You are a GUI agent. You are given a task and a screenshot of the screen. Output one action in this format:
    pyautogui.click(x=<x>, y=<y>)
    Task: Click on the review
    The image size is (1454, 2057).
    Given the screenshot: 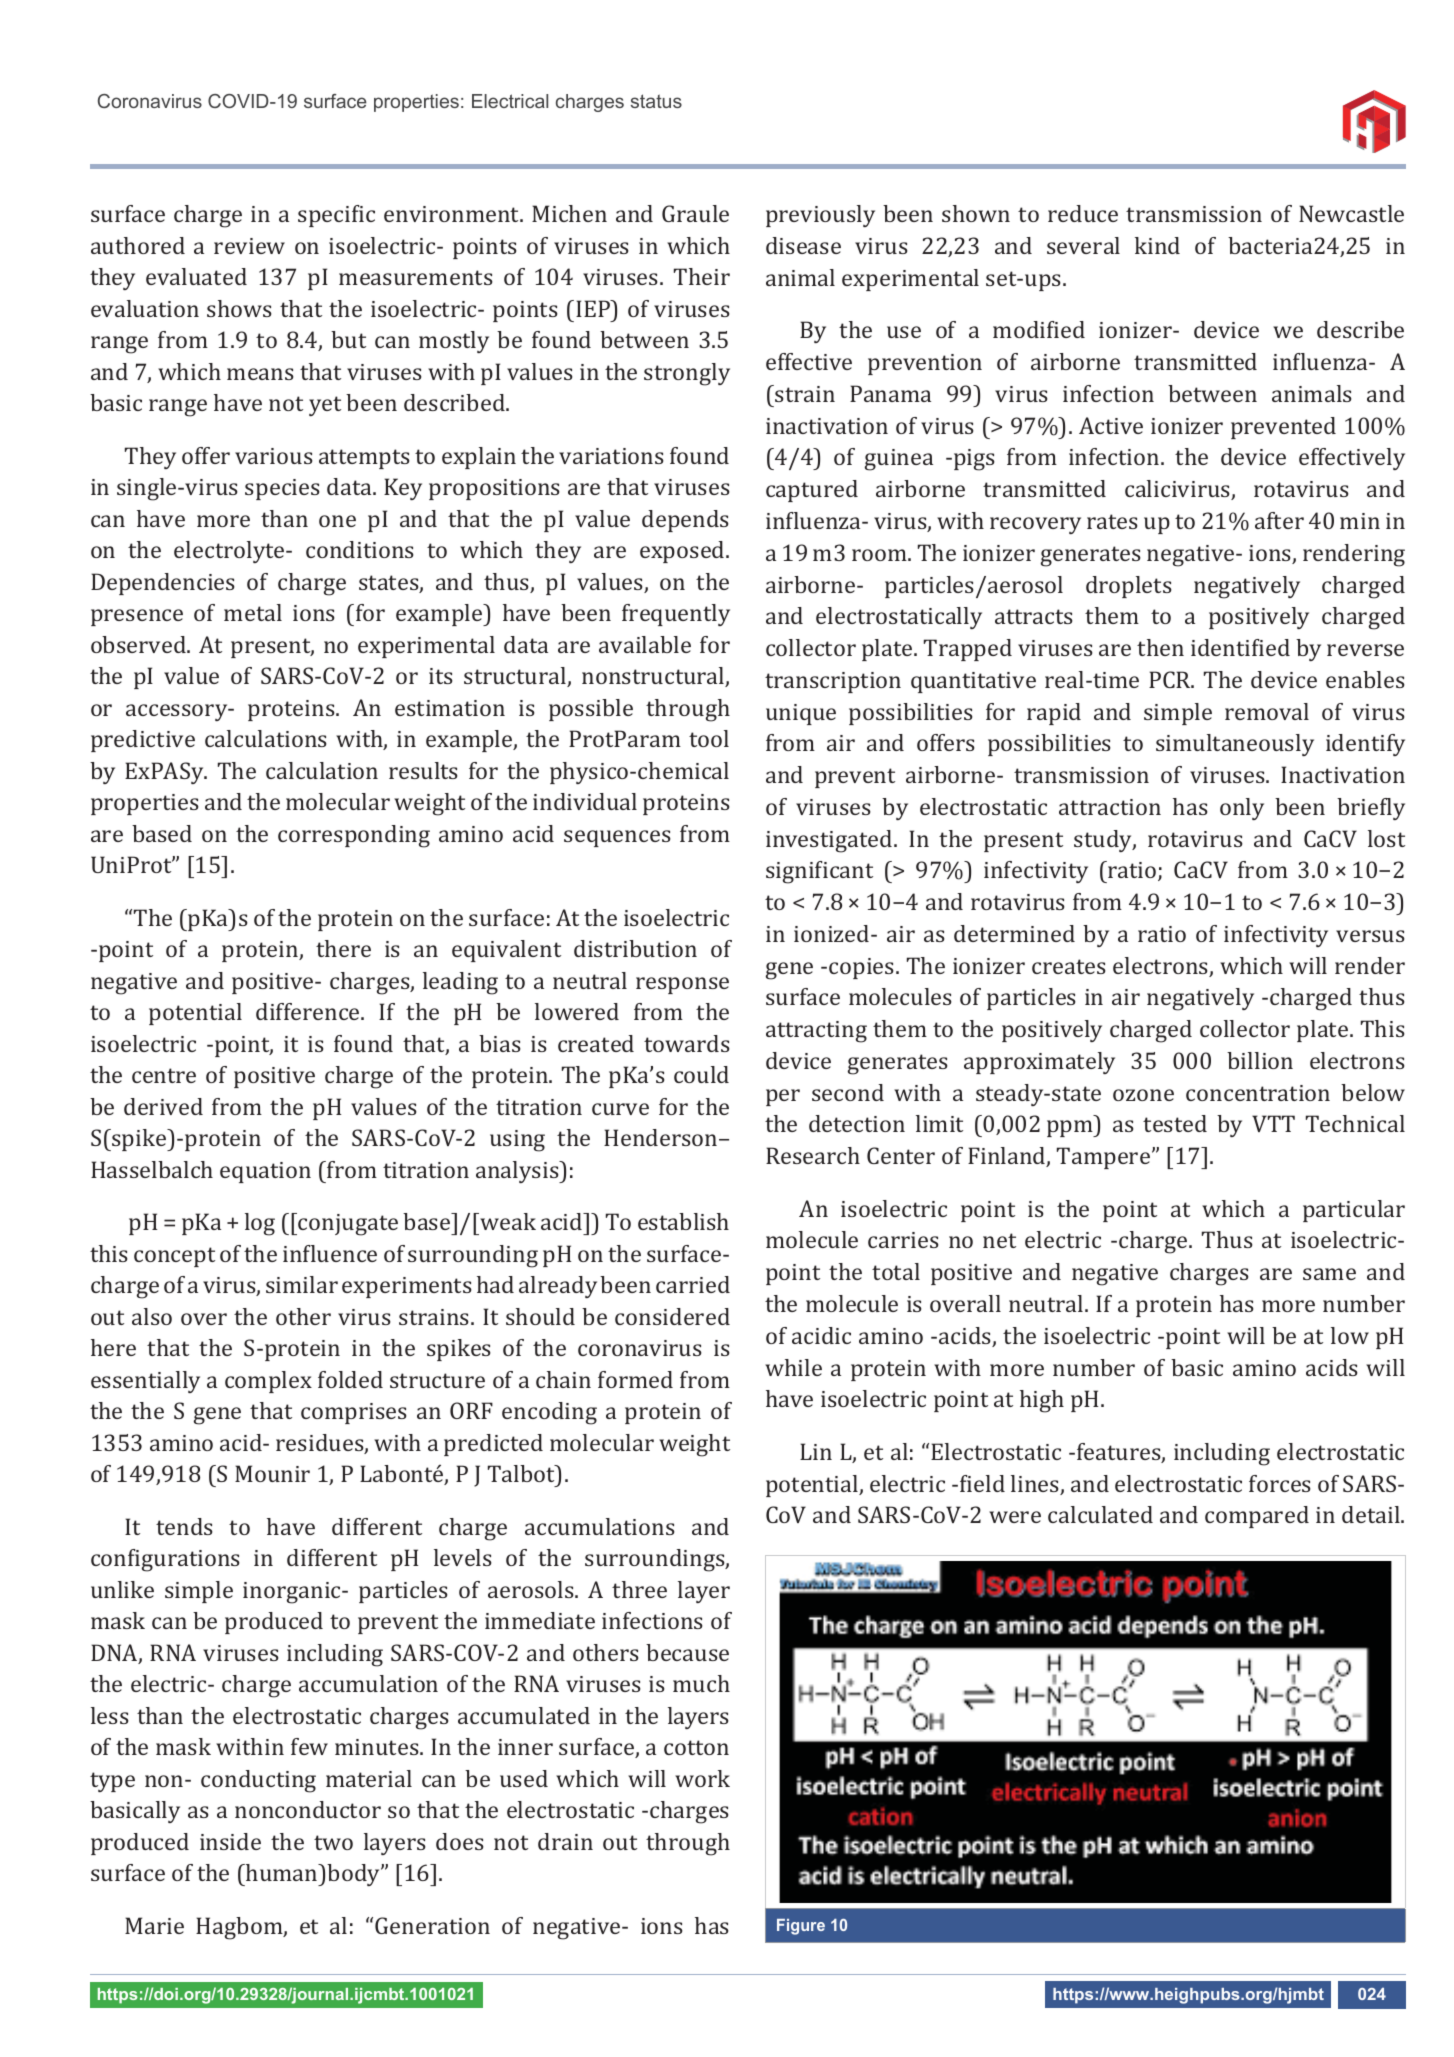 What is the action you would take?
    pyautogui.click(x=249, y=246)
